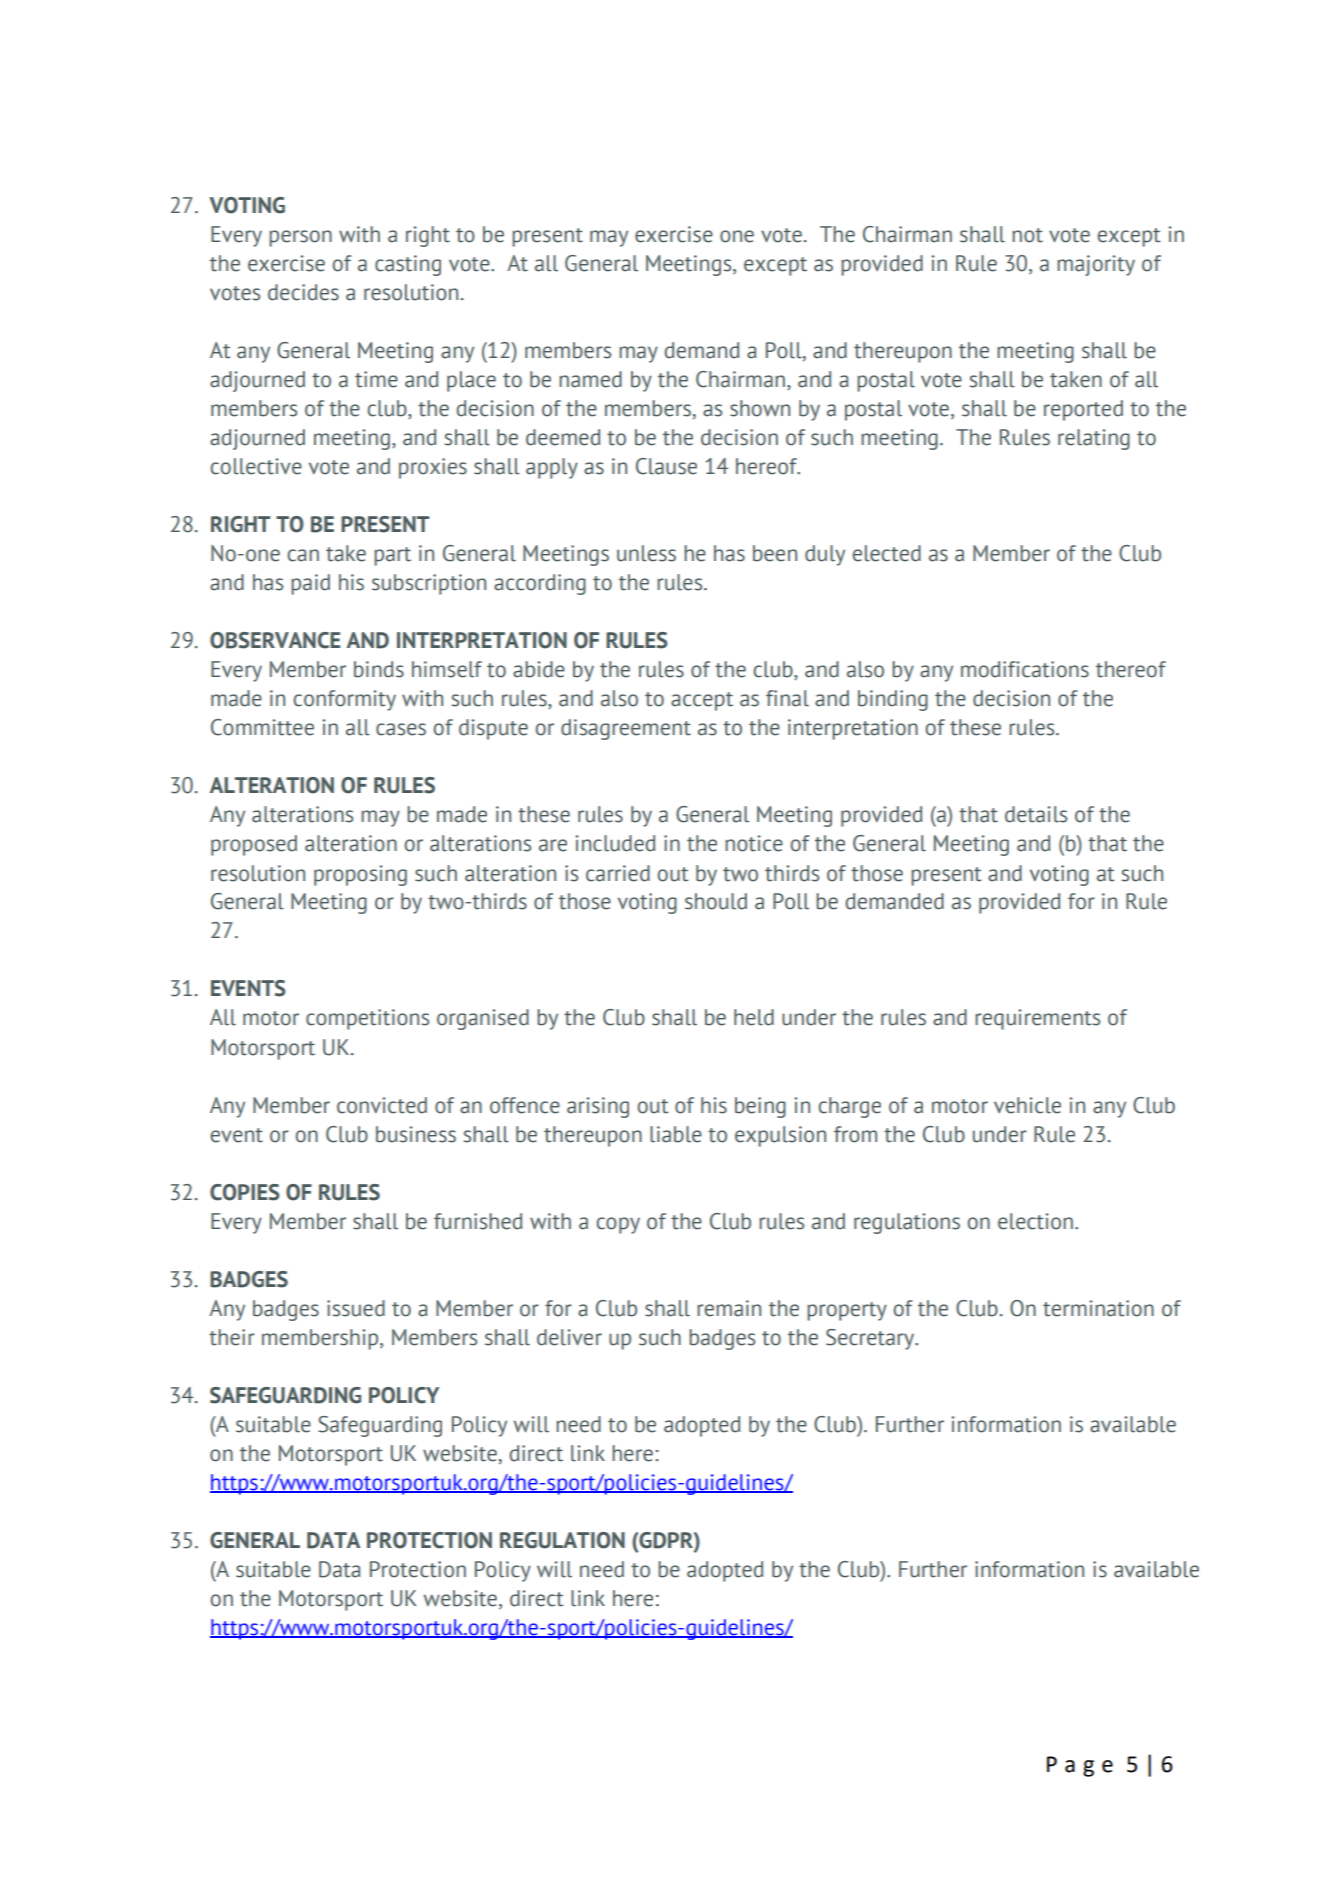 This document has width=1332, height=1889. Describe the element at coordinates (887, 553) in the document. I see `elected` at that location.
